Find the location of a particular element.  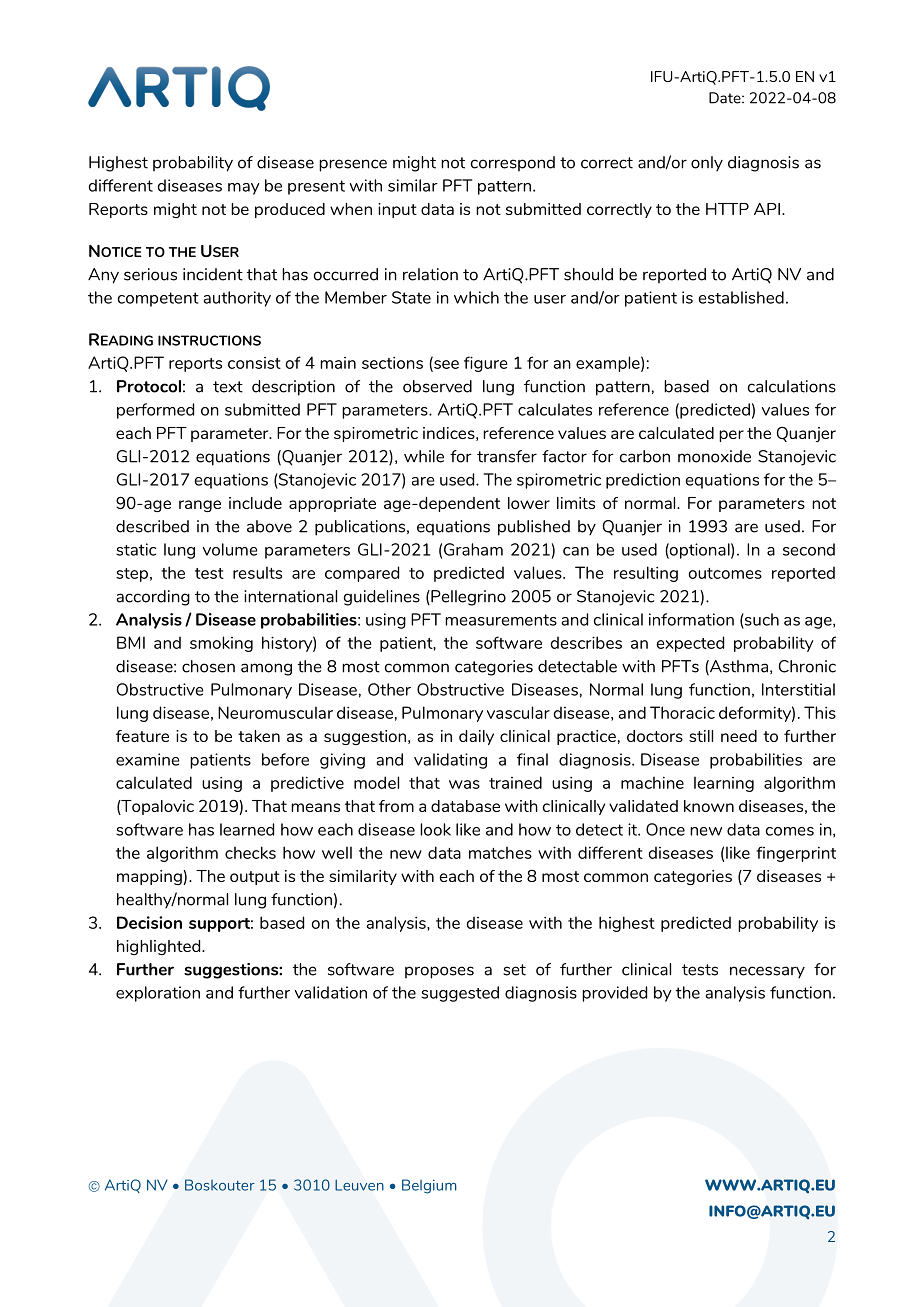

monoxide is located at coordinates (714, 456).
